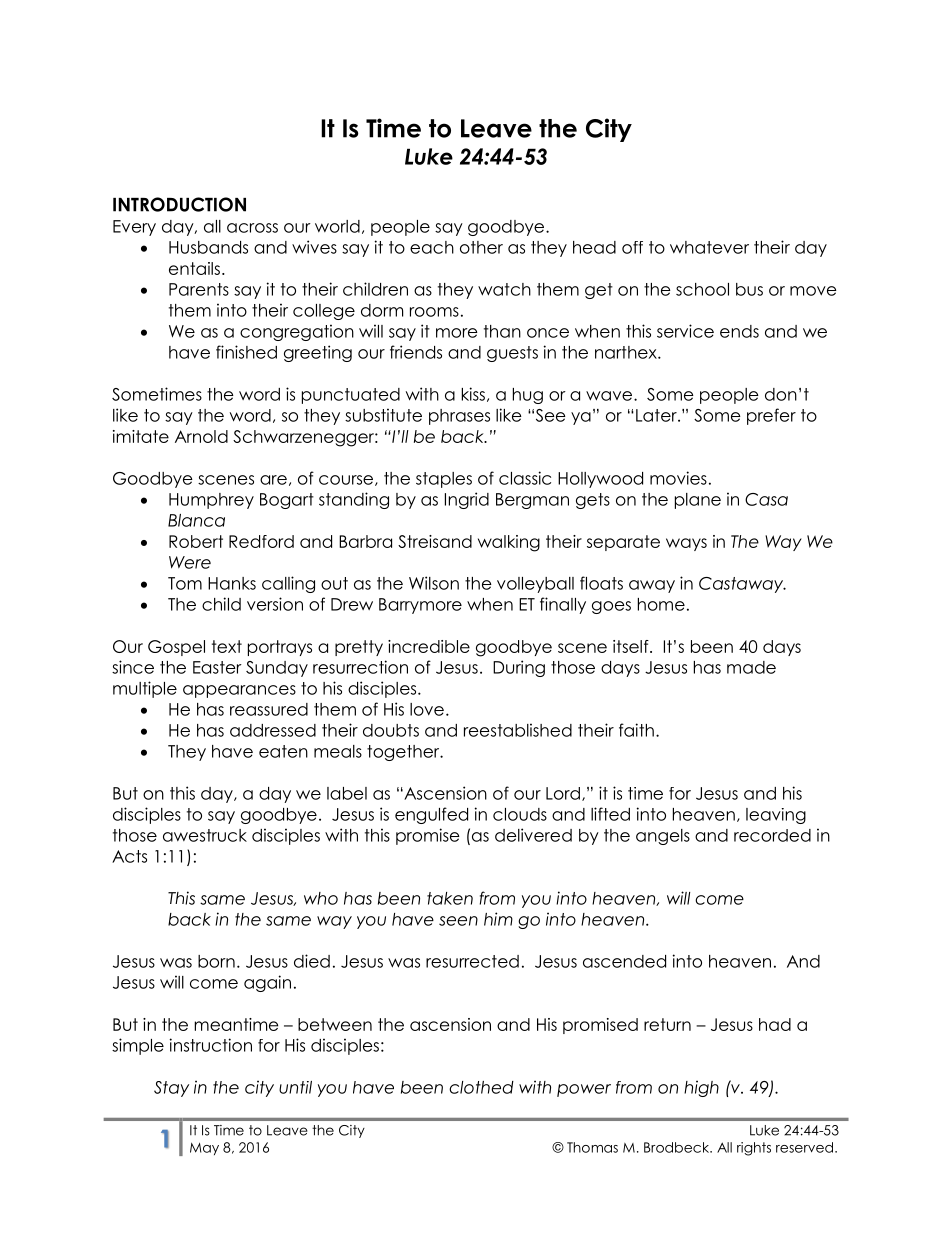 The width and height of the screenshot is (952, 1233). Describe the element at coordinates (481, 1087) in the screenshot. I see `clothed` at that location.
